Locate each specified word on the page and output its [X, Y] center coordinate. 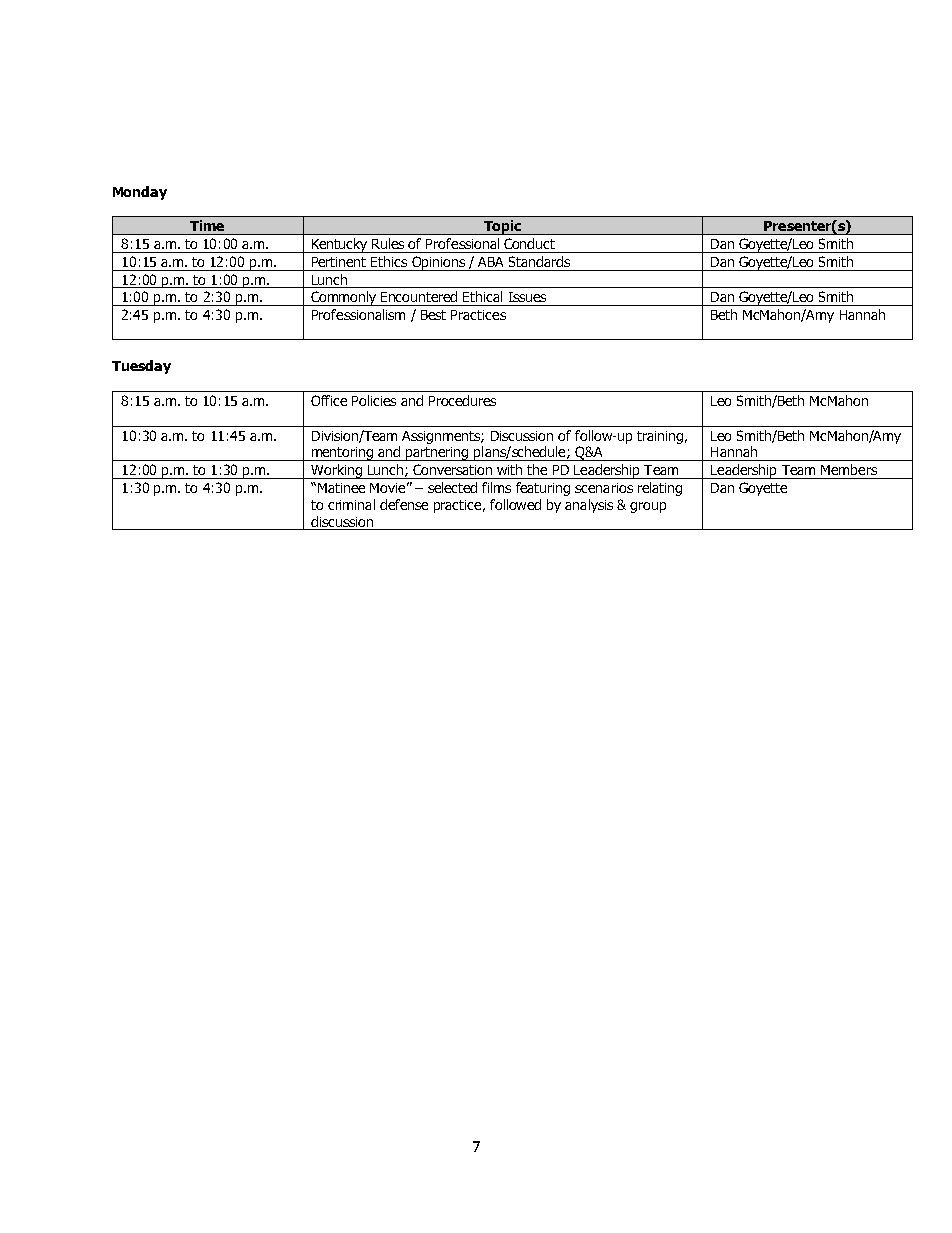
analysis [589, 506]
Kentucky [340, 245]
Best [433, 315]
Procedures [462, 400]
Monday [140, 193]
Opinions [439, 263]
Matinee [340, 488]
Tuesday [141, 367]
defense [404, 504]
